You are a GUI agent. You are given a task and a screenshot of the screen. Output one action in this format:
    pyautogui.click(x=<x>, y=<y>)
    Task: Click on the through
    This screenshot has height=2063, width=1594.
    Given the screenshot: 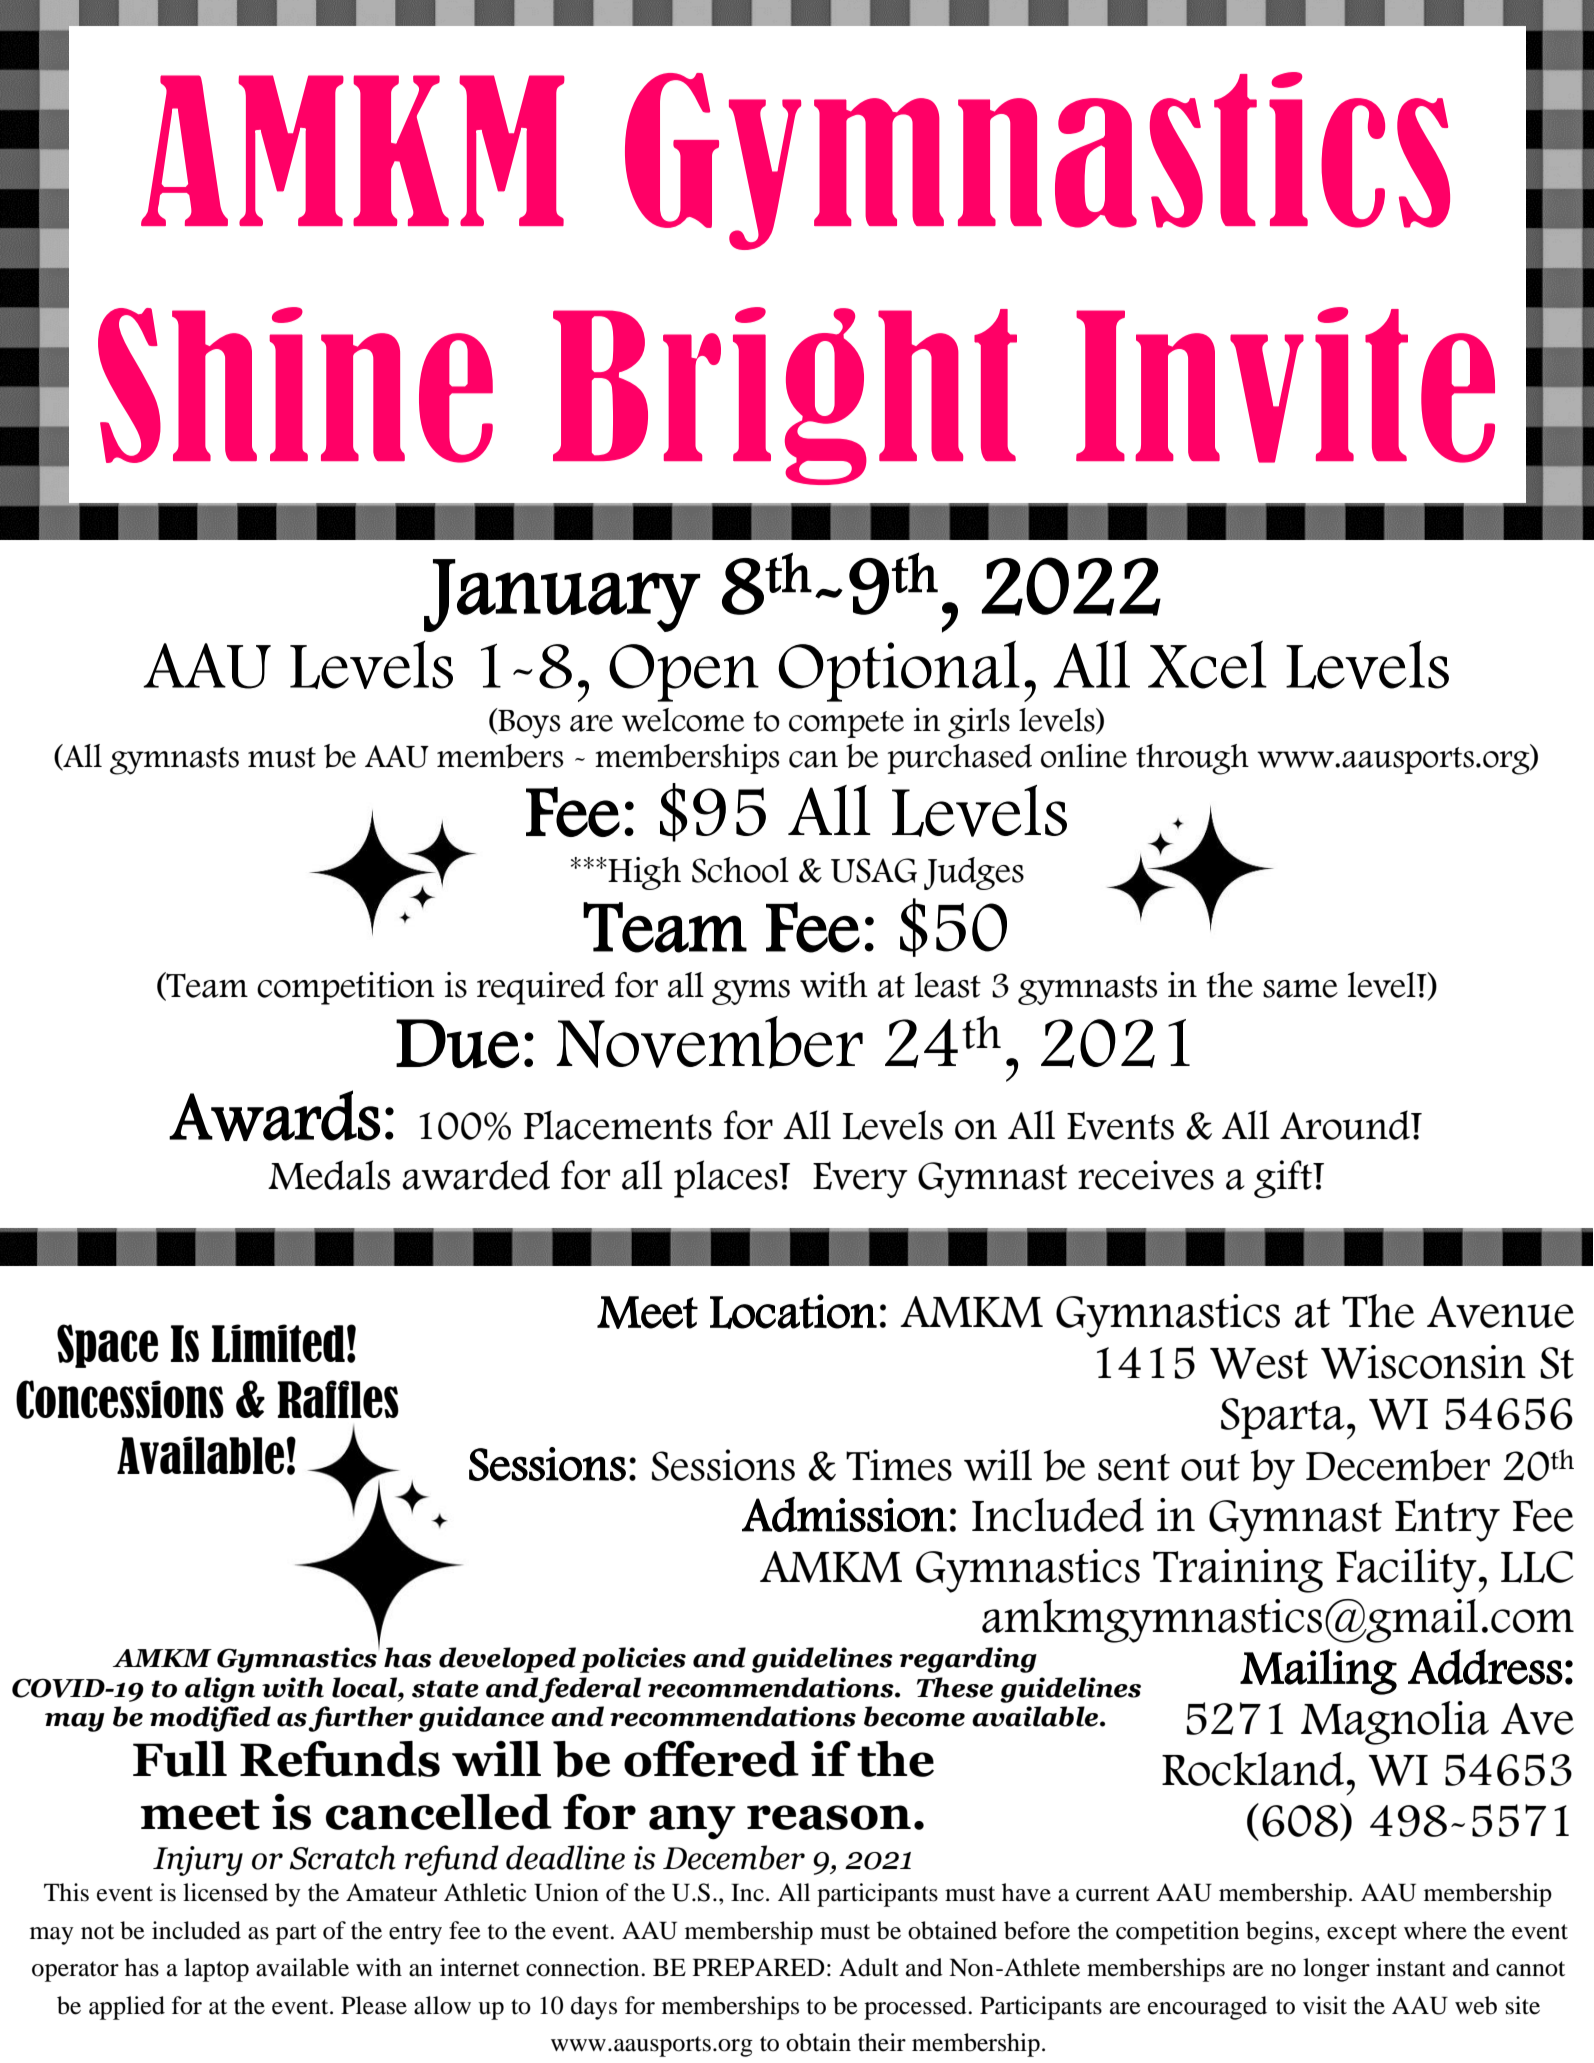 What is the action you would take?
    pyautogui.click(x=1192, y=759)
